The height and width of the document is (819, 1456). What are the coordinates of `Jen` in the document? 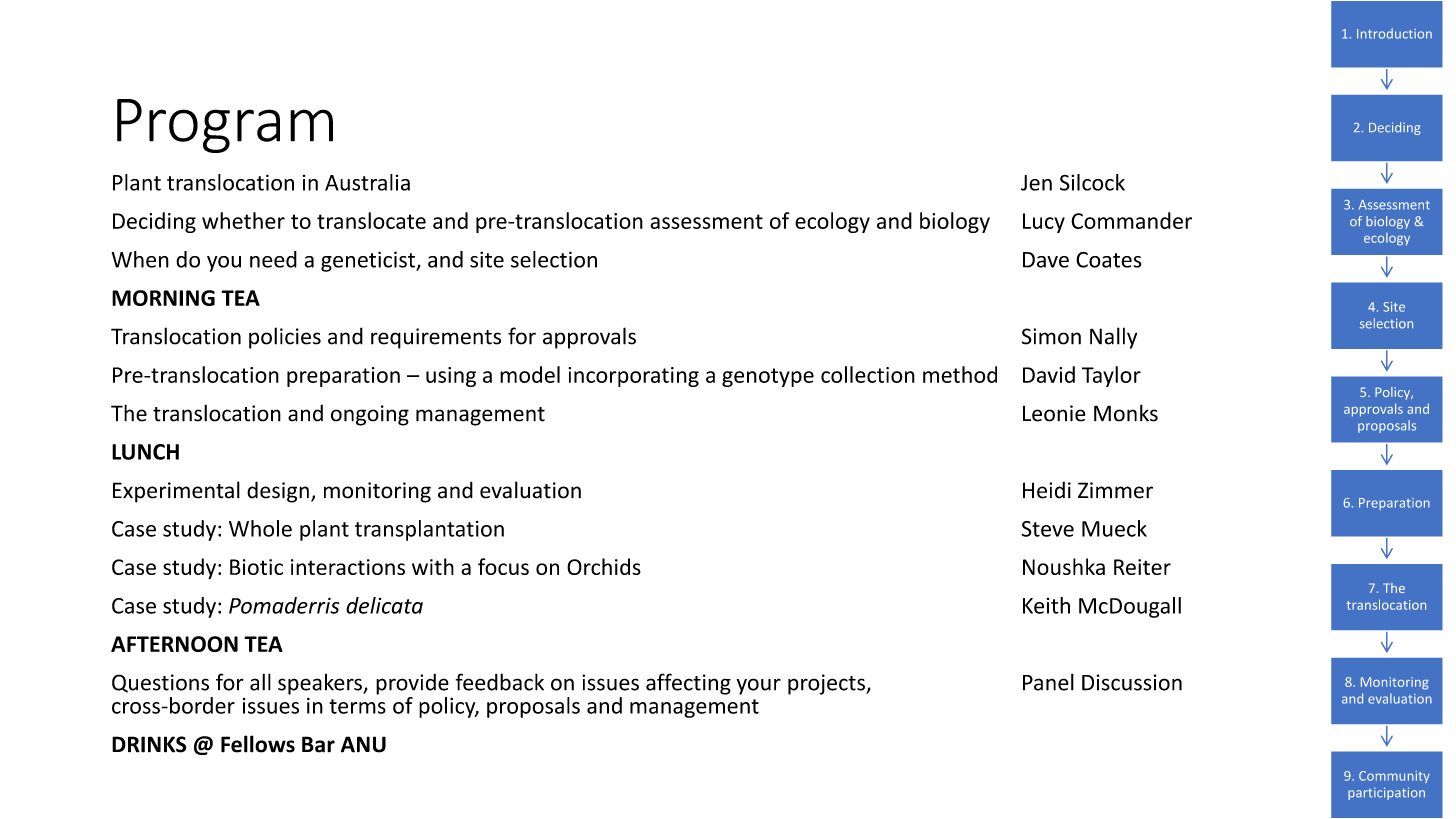 It's located at (1036, 183).
